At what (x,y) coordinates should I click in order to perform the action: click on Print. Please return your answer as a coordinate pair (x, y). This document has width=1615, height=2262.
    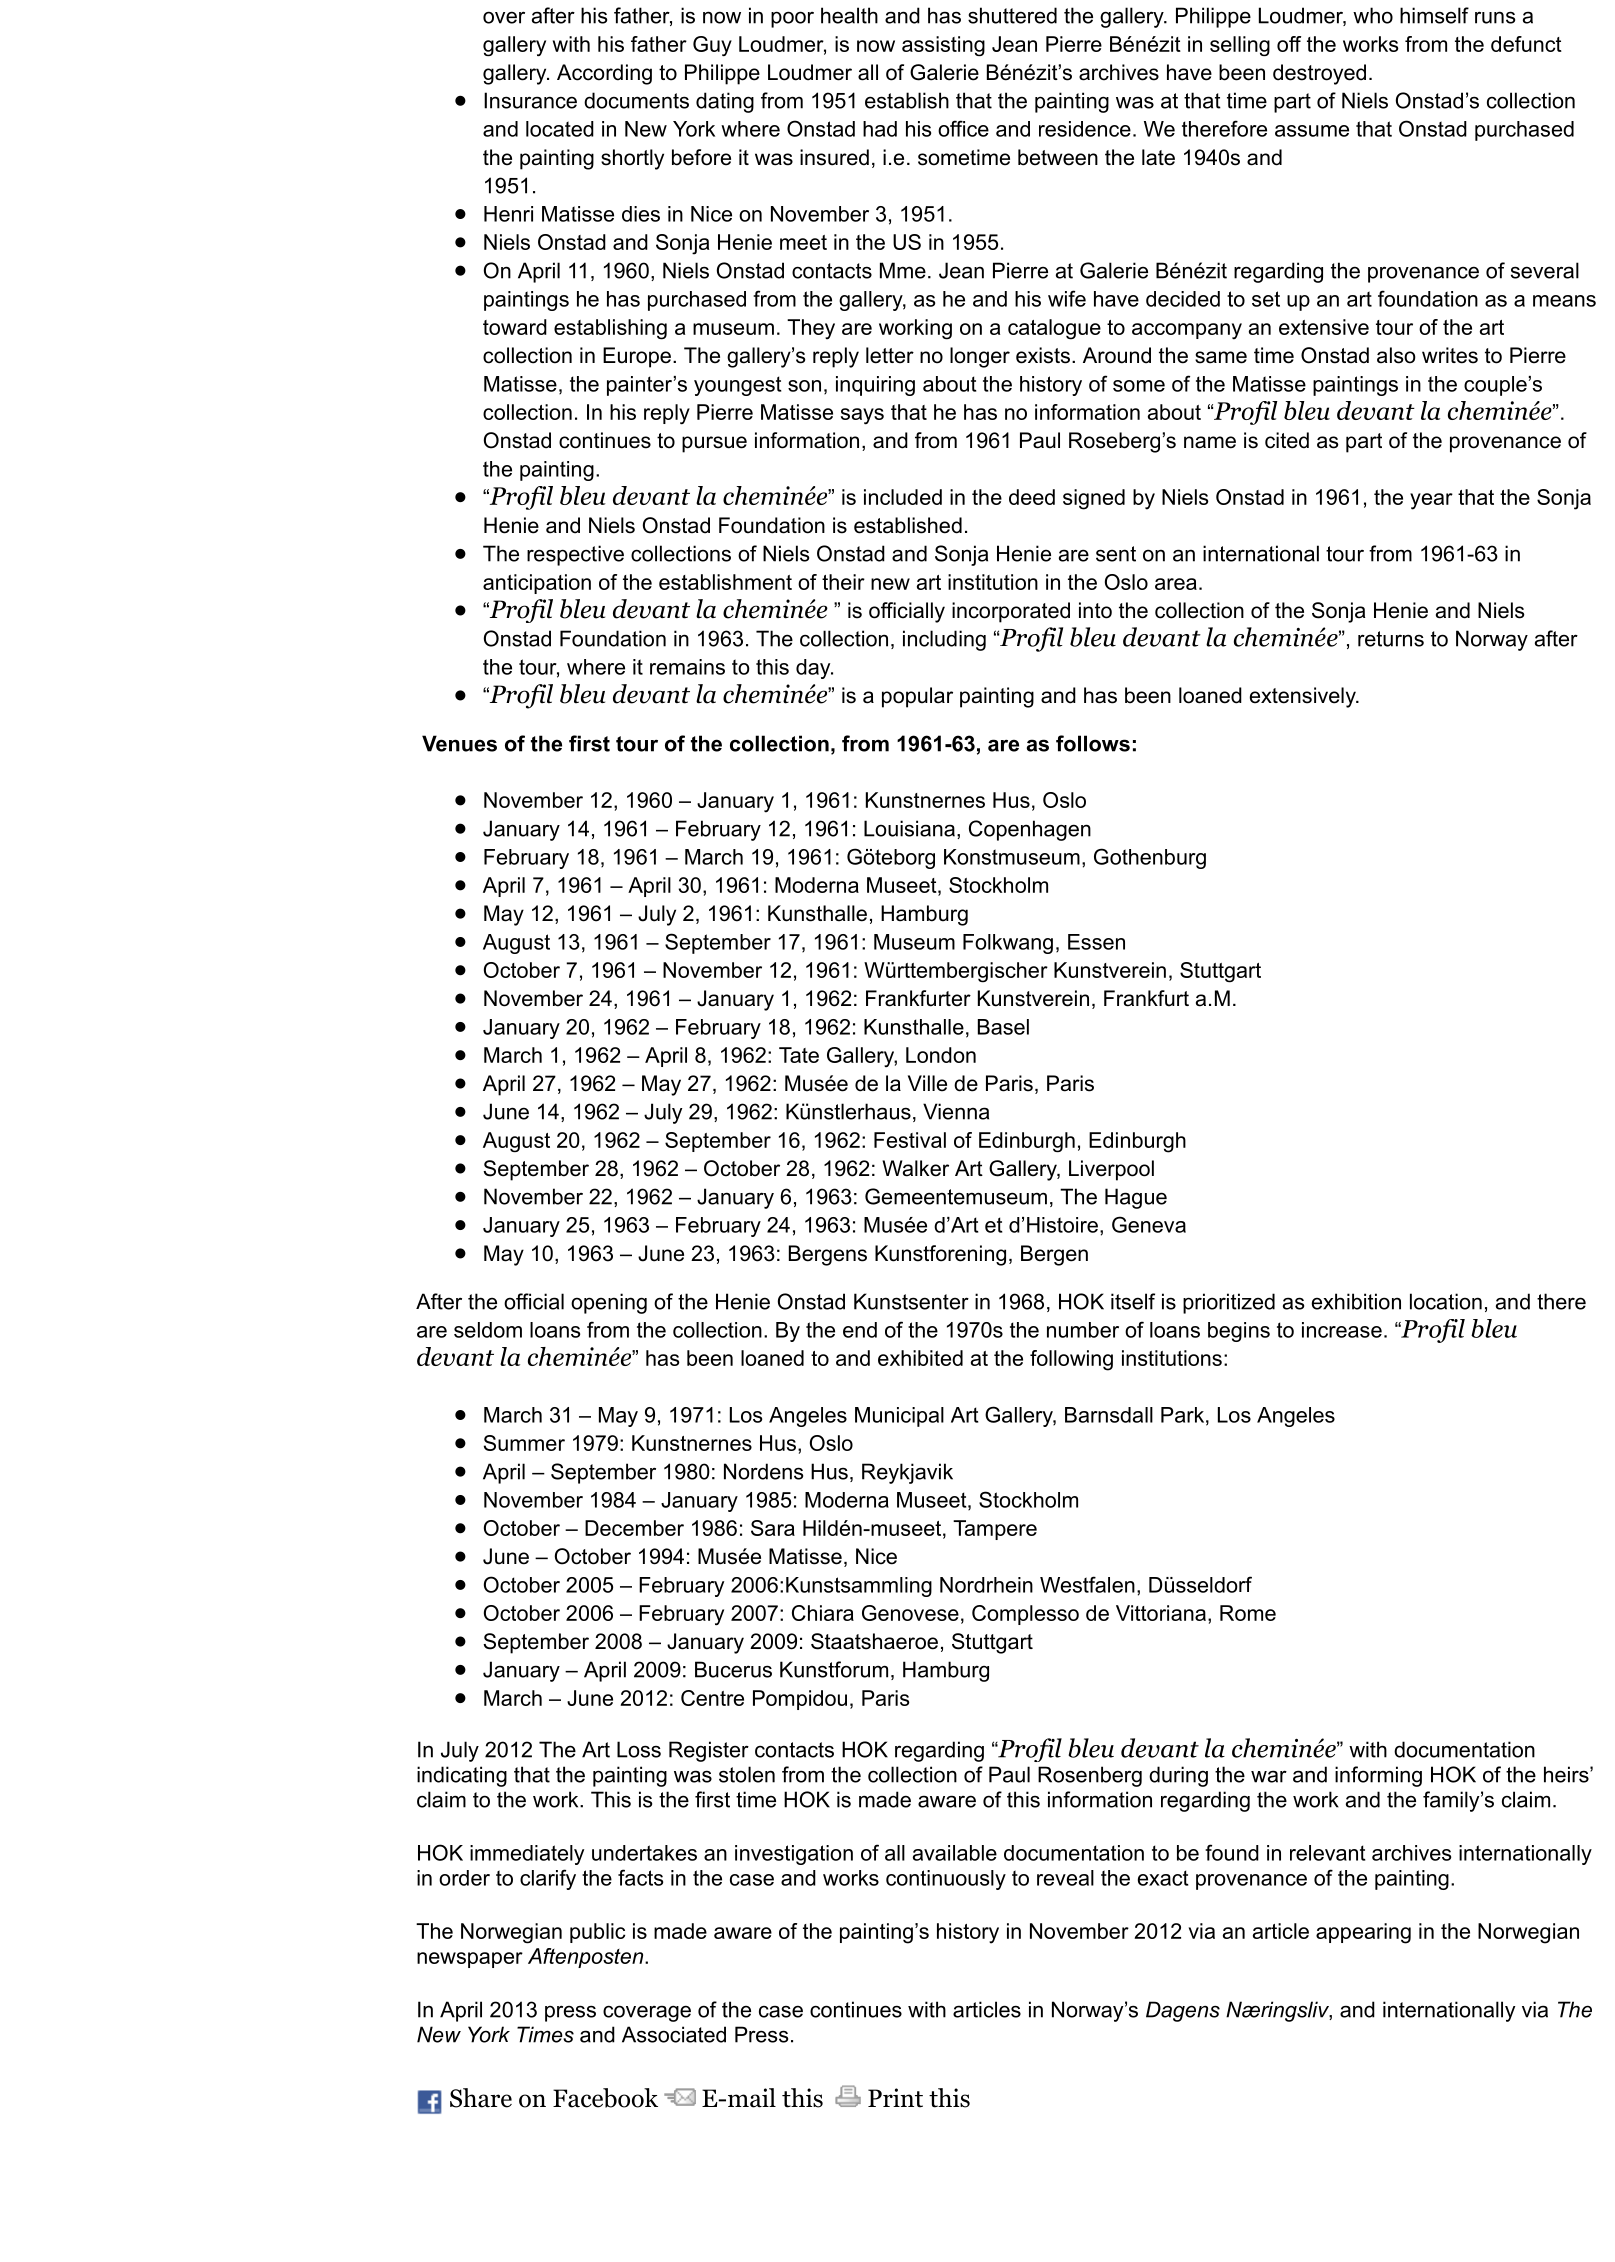
    Looking at the image, I should click on (895, 2098).
